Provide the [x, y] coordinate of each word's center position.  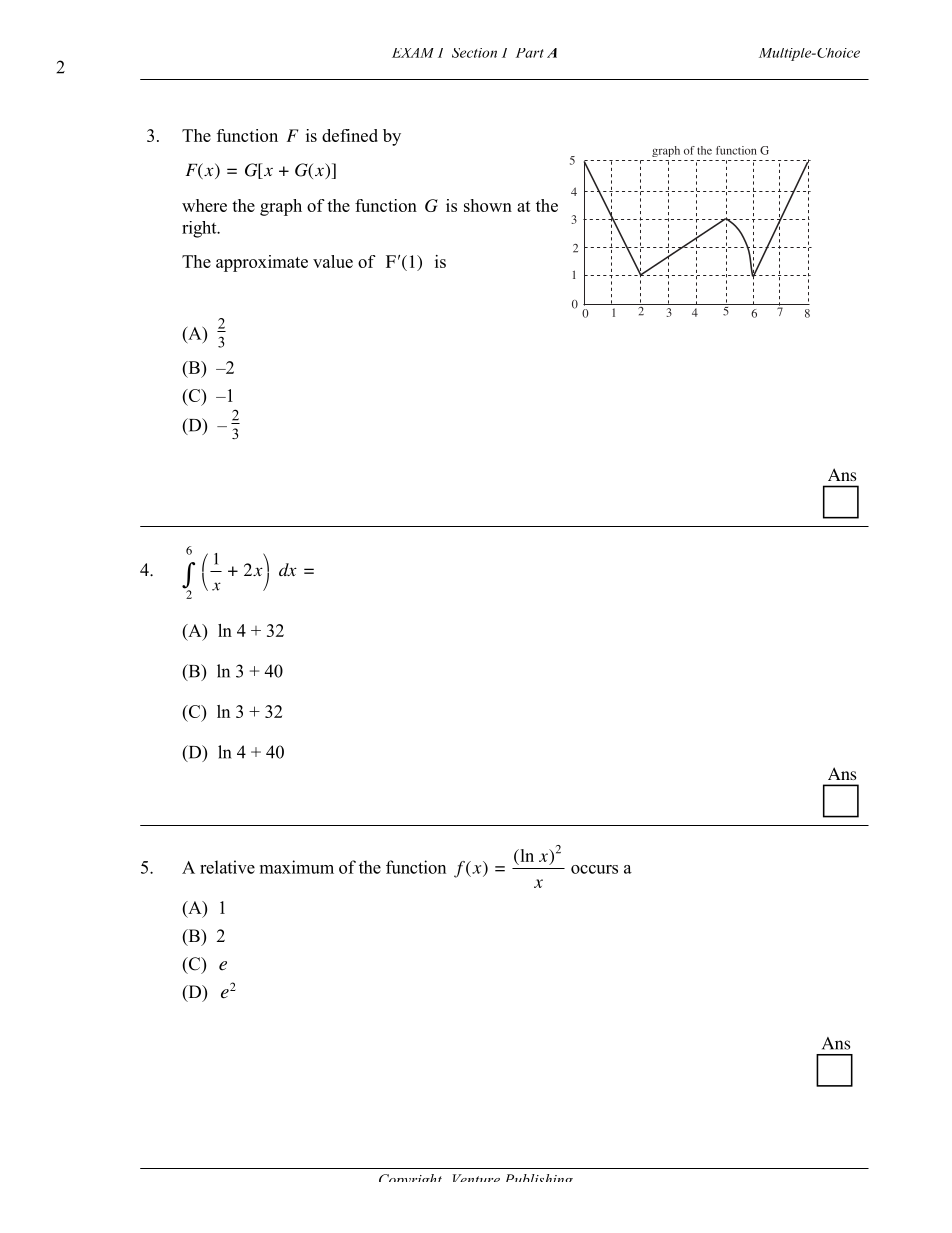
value [333, 261]
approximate [262, 263]
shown [488, 205]
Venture [476, 1178]
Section [474, 53]
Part [530, 53]
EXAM [413, 53]
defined [350, 135]
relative [227, 867]
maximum [297, 867]
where [204, 205]
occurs [594, 869]
